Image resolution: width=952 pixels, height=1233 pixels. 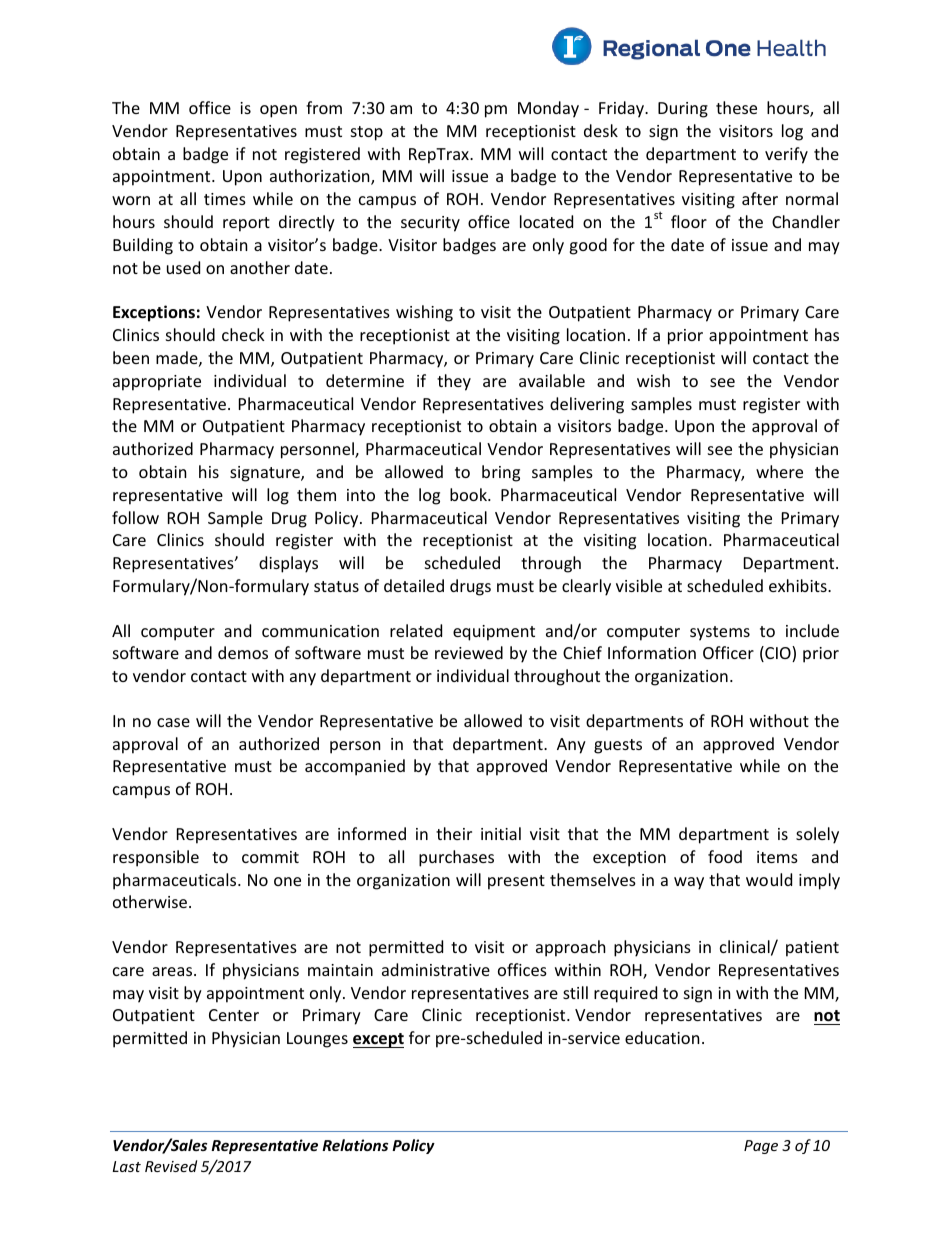 I want to click on these, so click(x=736, y=107).
